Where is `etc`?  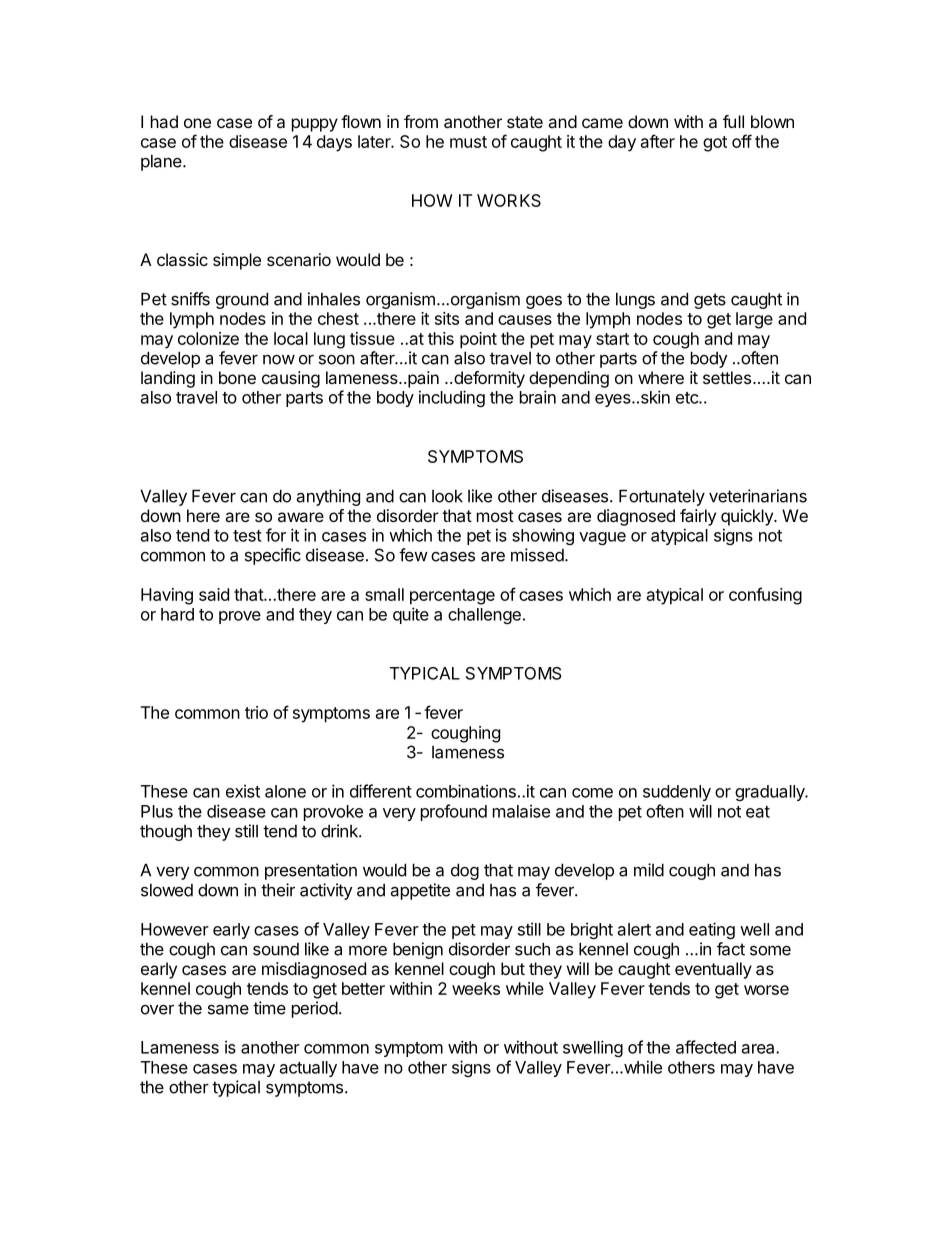 etc is located at coordinates (688, 398).
